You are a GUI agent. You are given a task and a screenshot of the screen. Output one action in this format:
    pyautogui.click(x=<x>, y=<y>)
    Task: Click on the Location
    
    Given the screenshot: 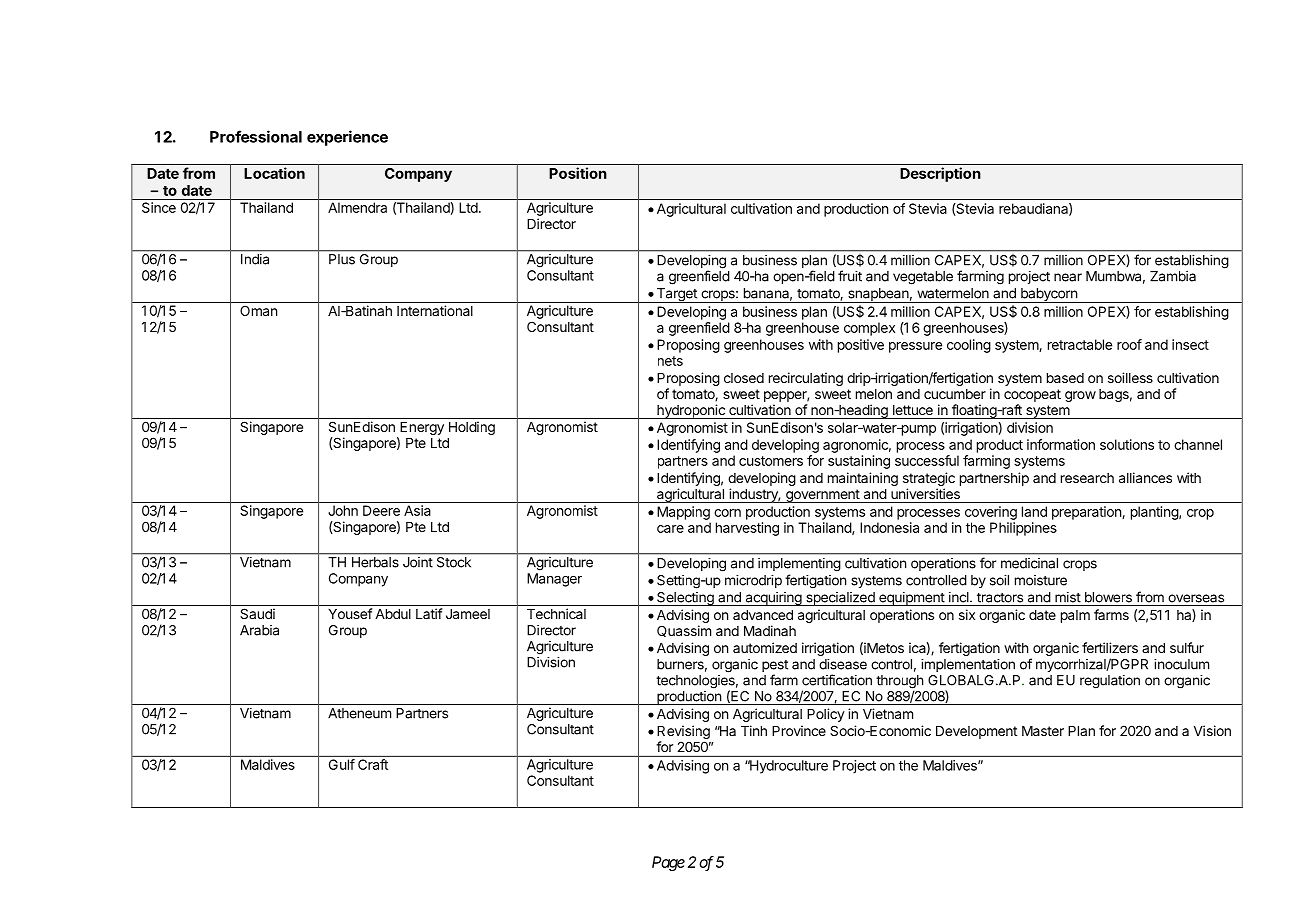 What is the action you would take?
    pyautogui.click(x=274, y=173)
